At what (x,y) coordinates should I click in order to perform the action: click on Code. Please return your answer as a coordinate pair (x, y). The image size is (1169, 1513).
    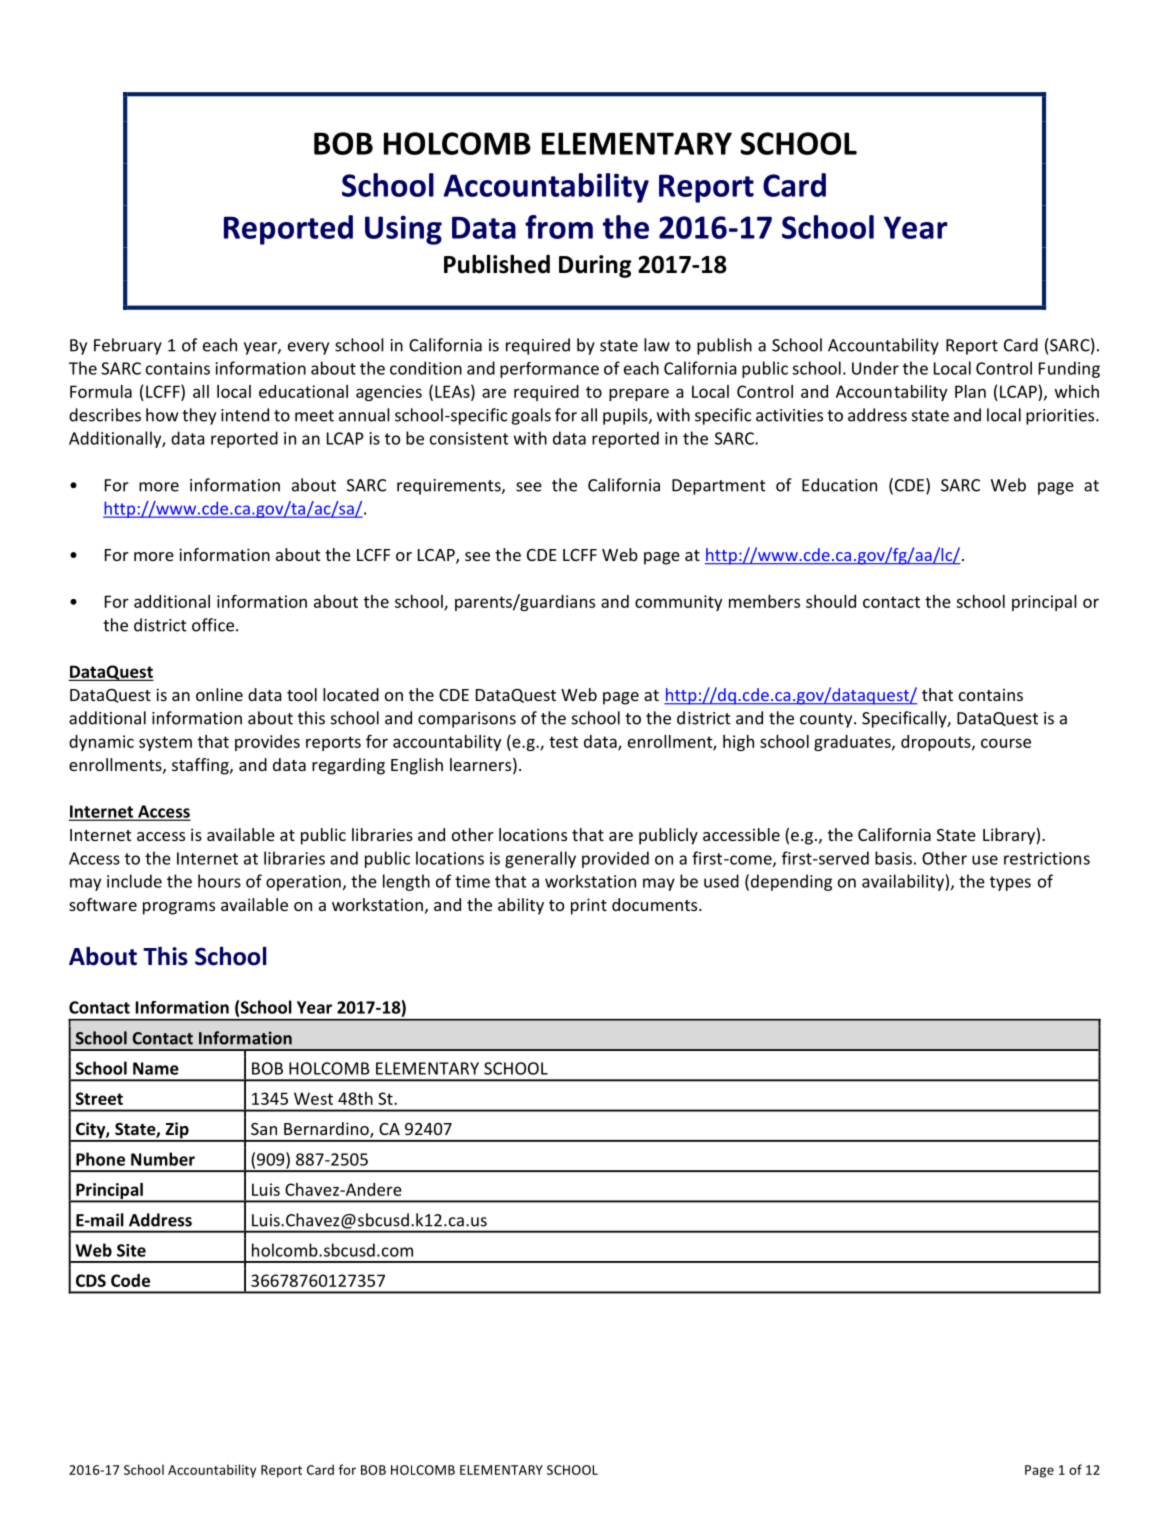
    Looking at the image, I should click on (130, 1280).
